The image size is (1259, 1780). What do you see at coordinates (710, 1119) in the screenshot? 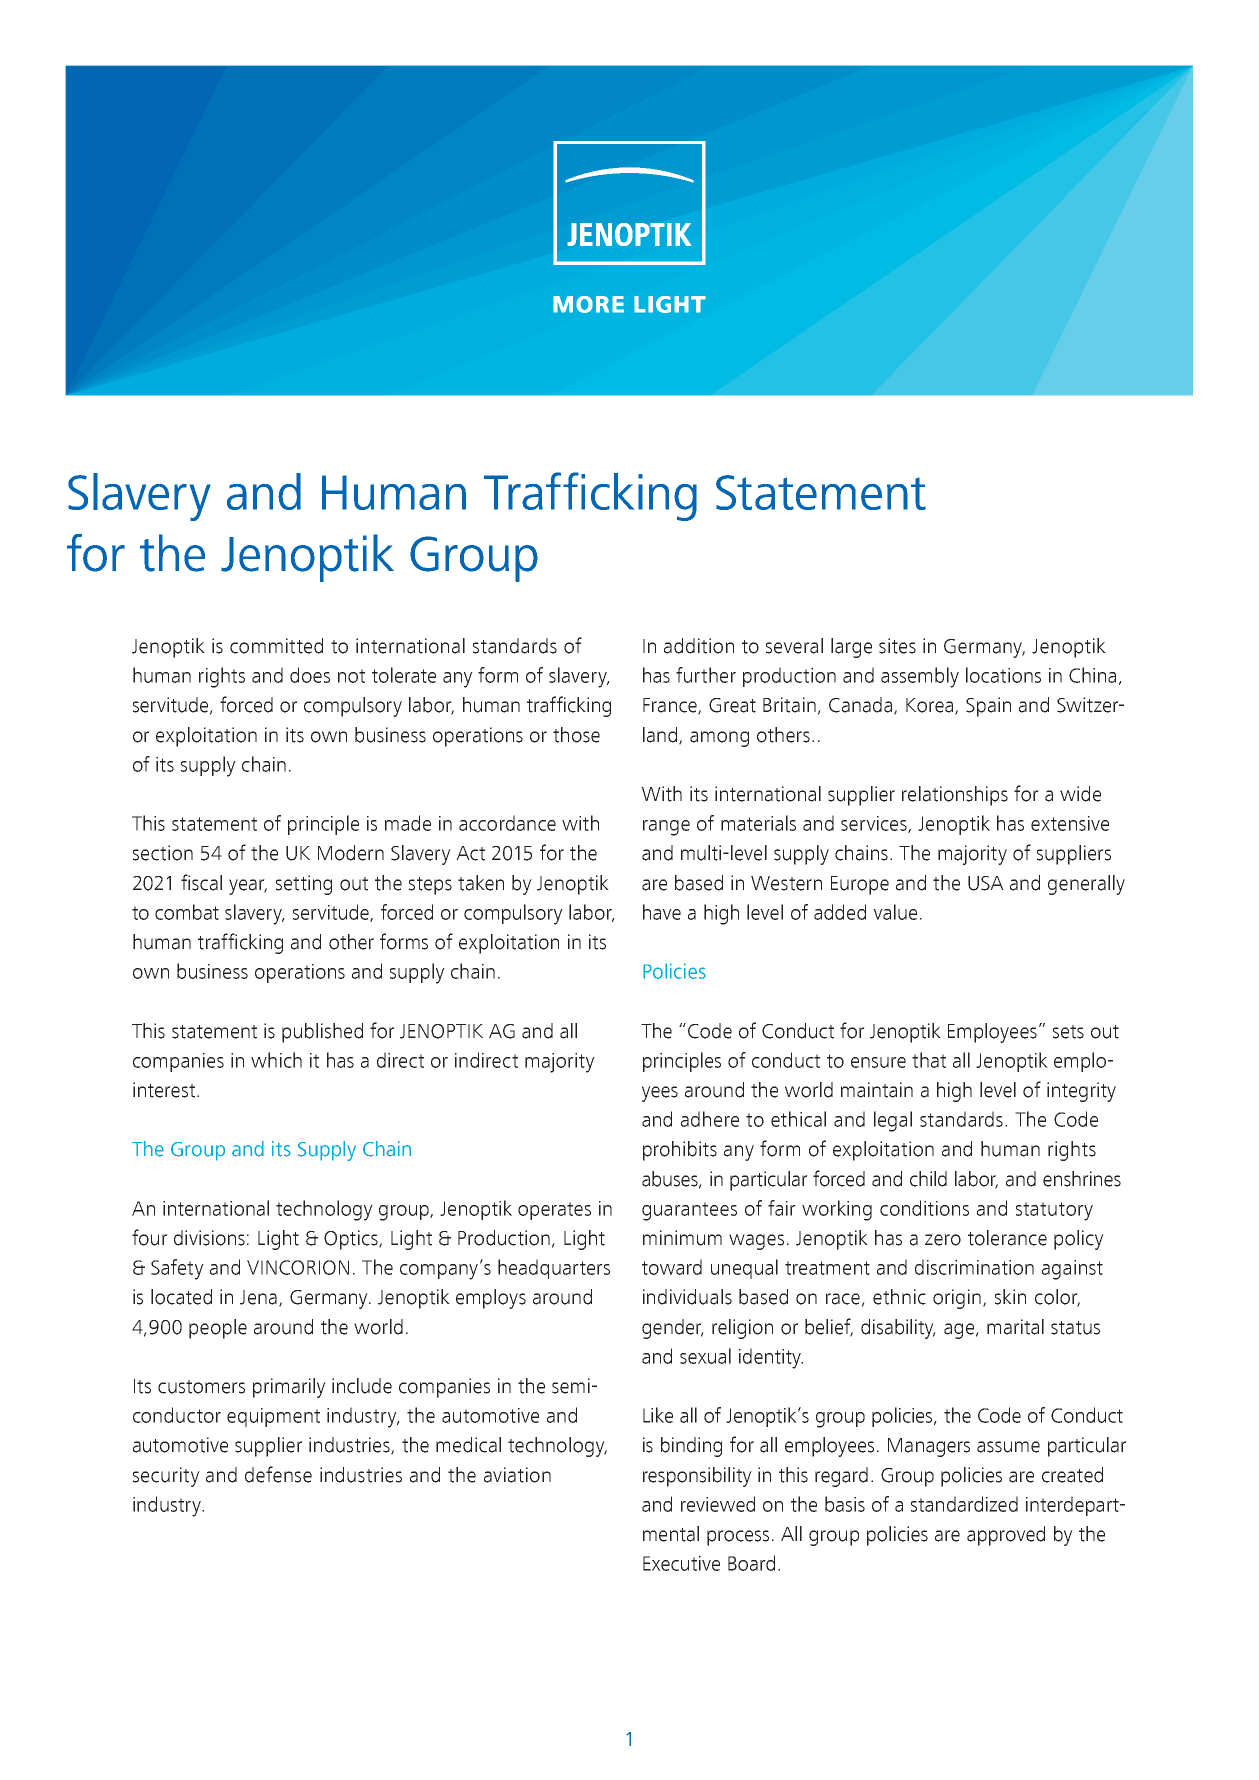
I see `adhere` at bounding box center [710, 1119].
